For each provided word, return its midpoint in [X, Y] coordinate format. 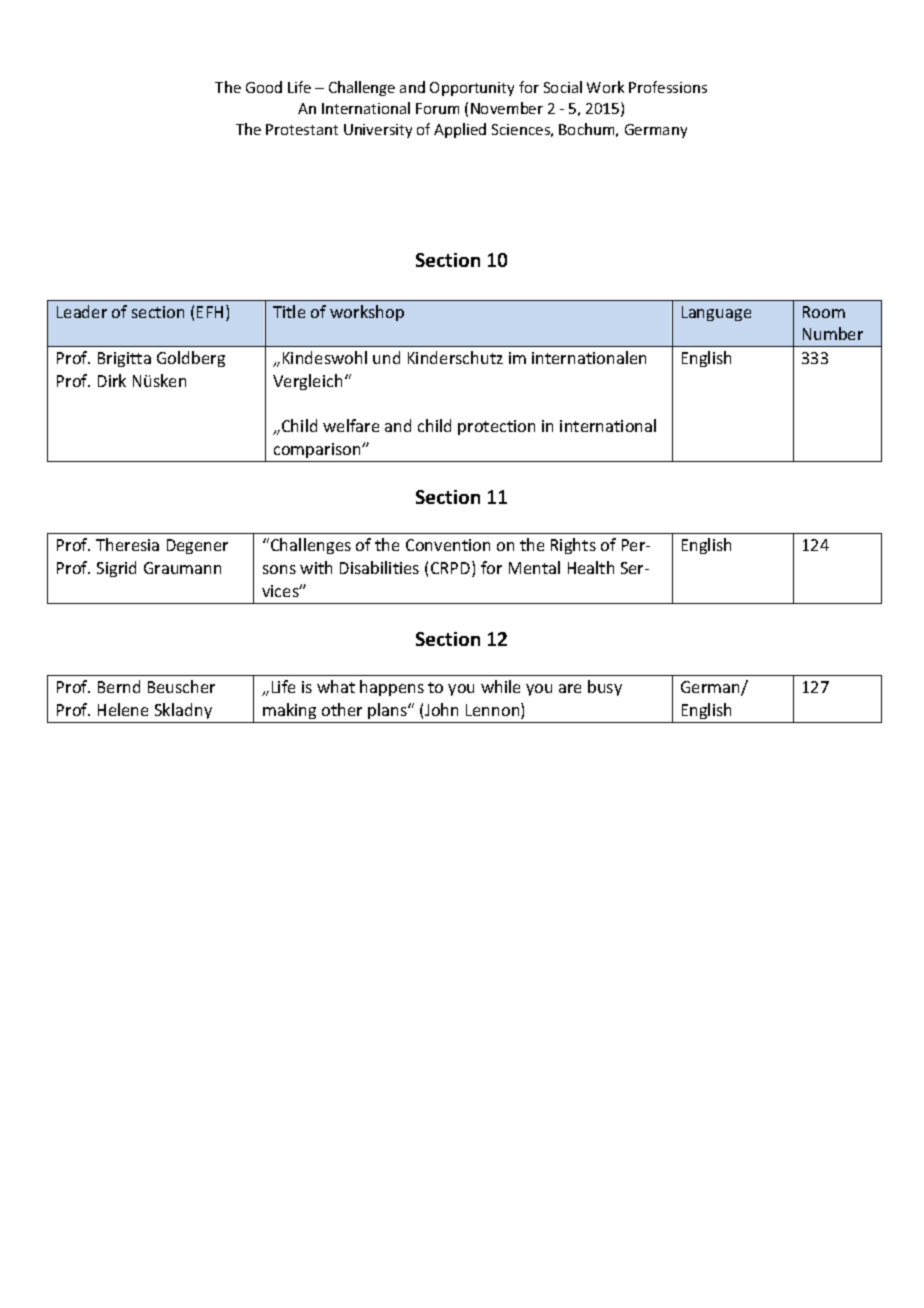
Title [289, 311]
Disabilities [379, 567]
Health [591, 567]
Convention [448, 545]
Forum [437, 108]
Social [563, 87]
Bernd [119, 686]
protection [496, 427]
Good [264, 87]
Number [833, 333]
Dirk [112, 380]
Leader [82, 311]
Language [716, 313]
